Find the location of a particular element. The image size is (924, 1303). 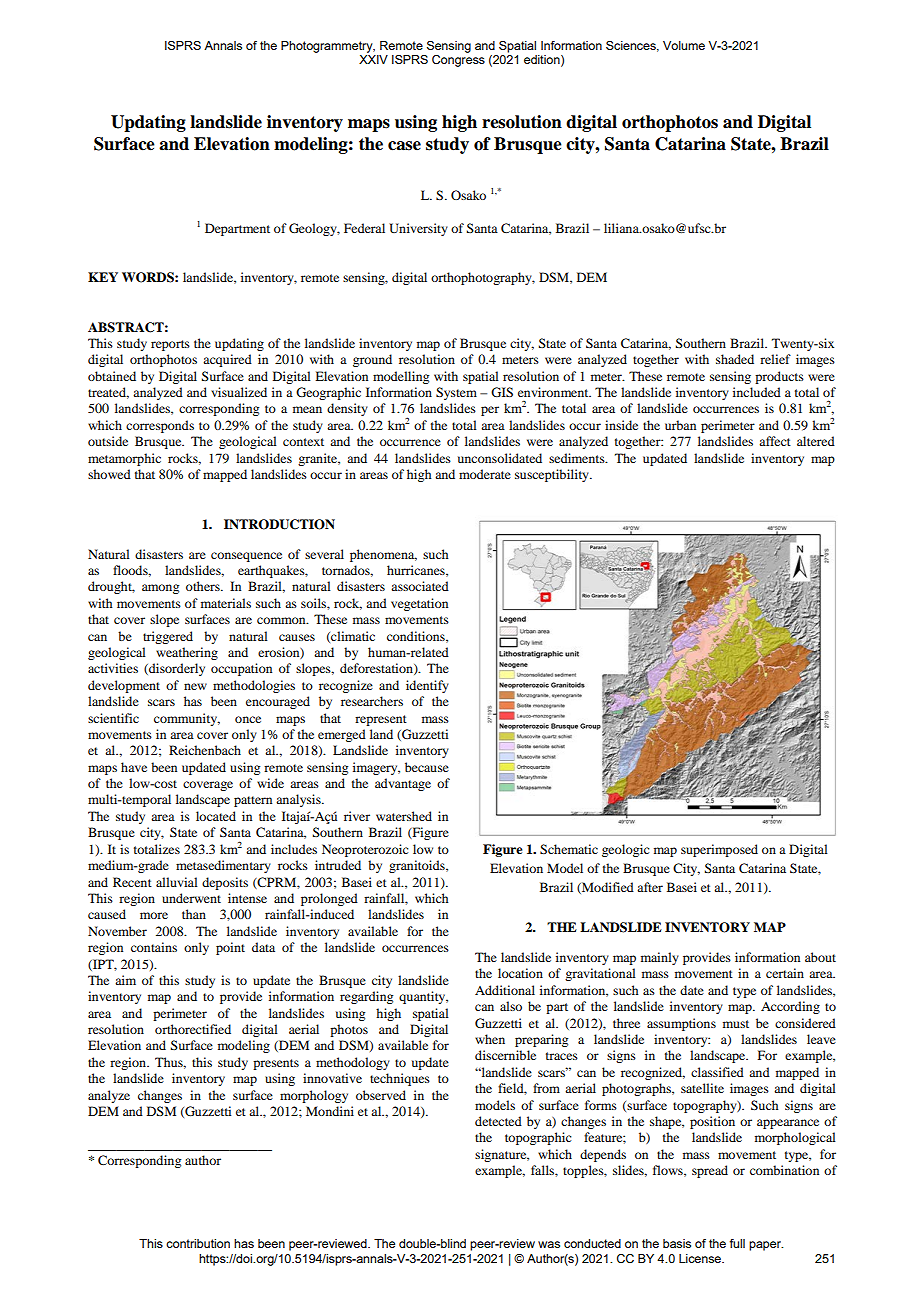

Congress is located at coordinates (458, 61).
